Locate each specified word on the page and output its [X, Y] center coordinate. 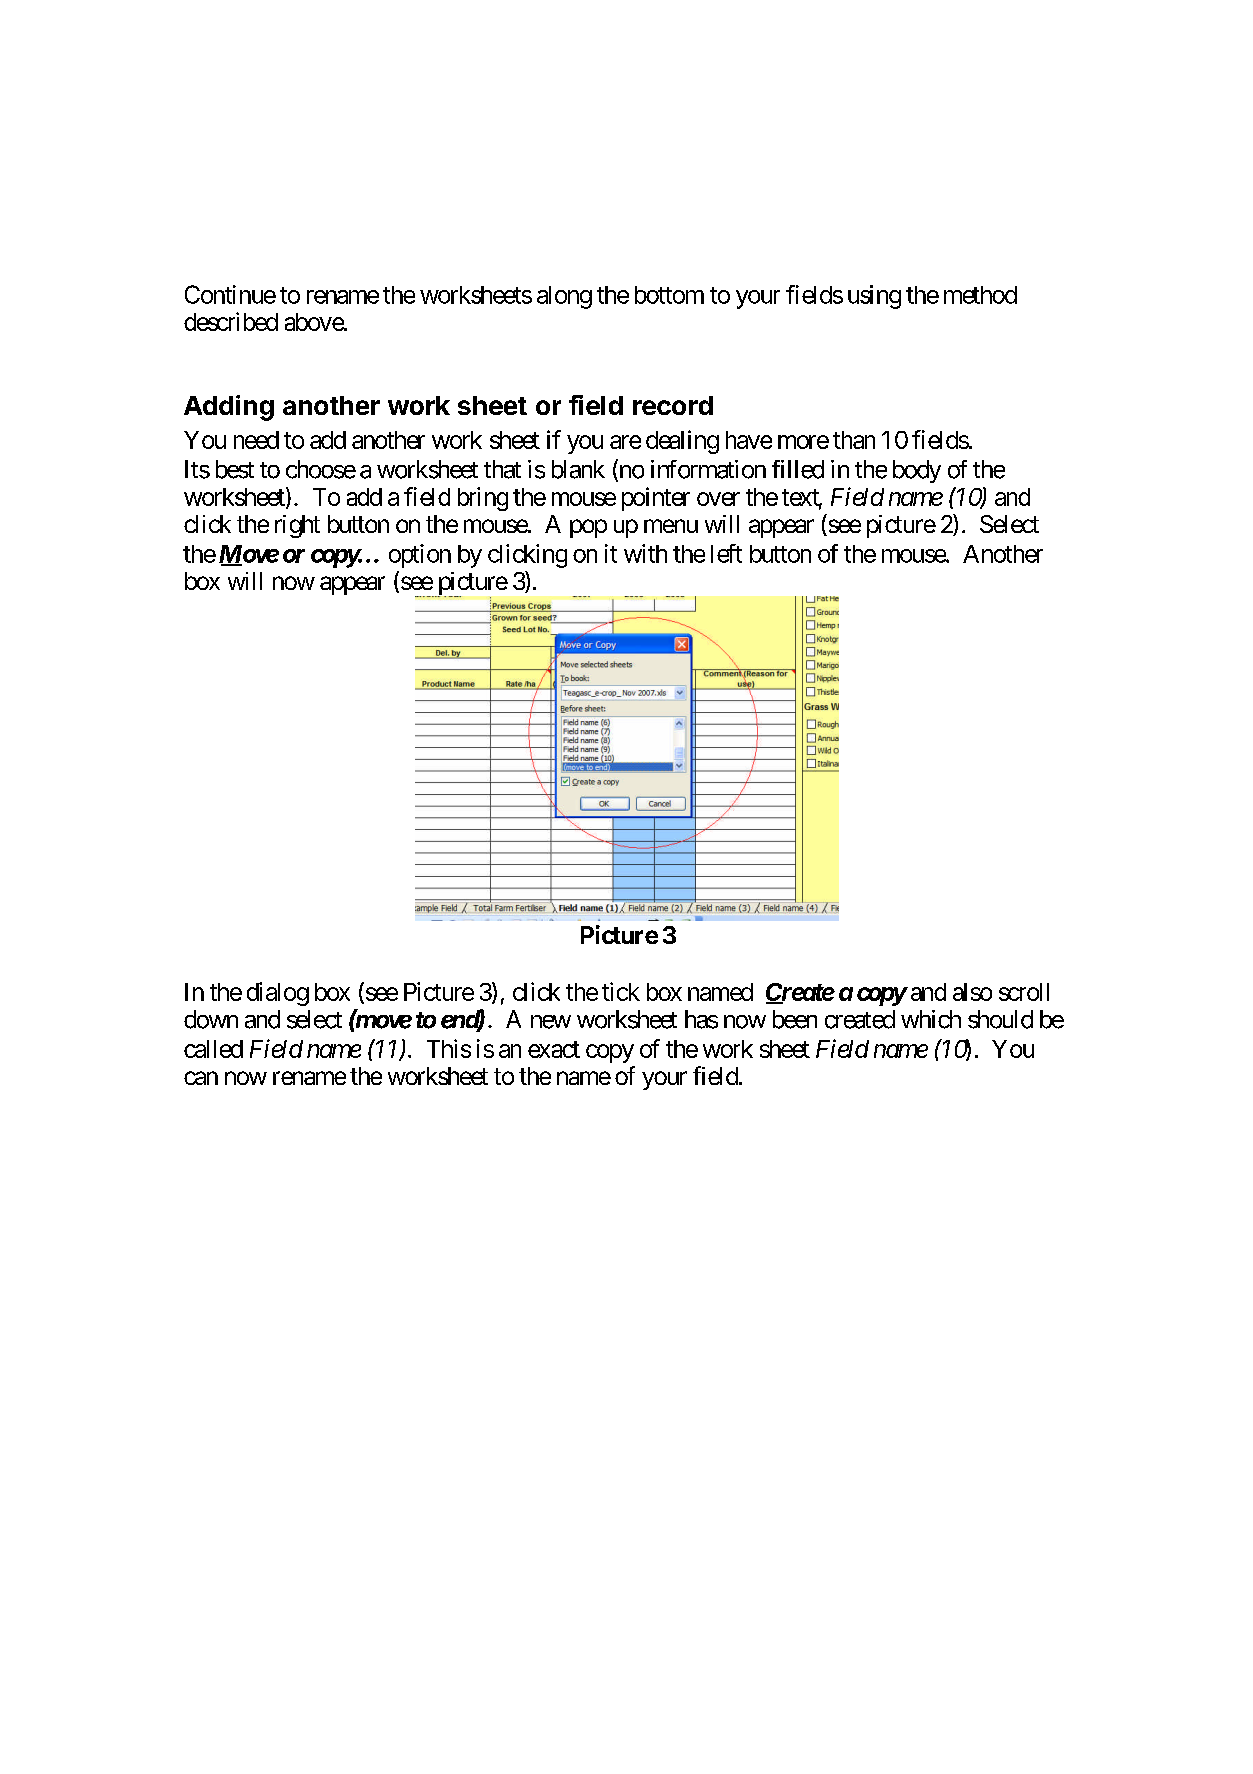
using [874, 297]
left [726, 553]
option [420, 556]
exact [554, 1049]
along [564, 297]
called [213, 1049]
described [231, 321]
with [645, 553]
